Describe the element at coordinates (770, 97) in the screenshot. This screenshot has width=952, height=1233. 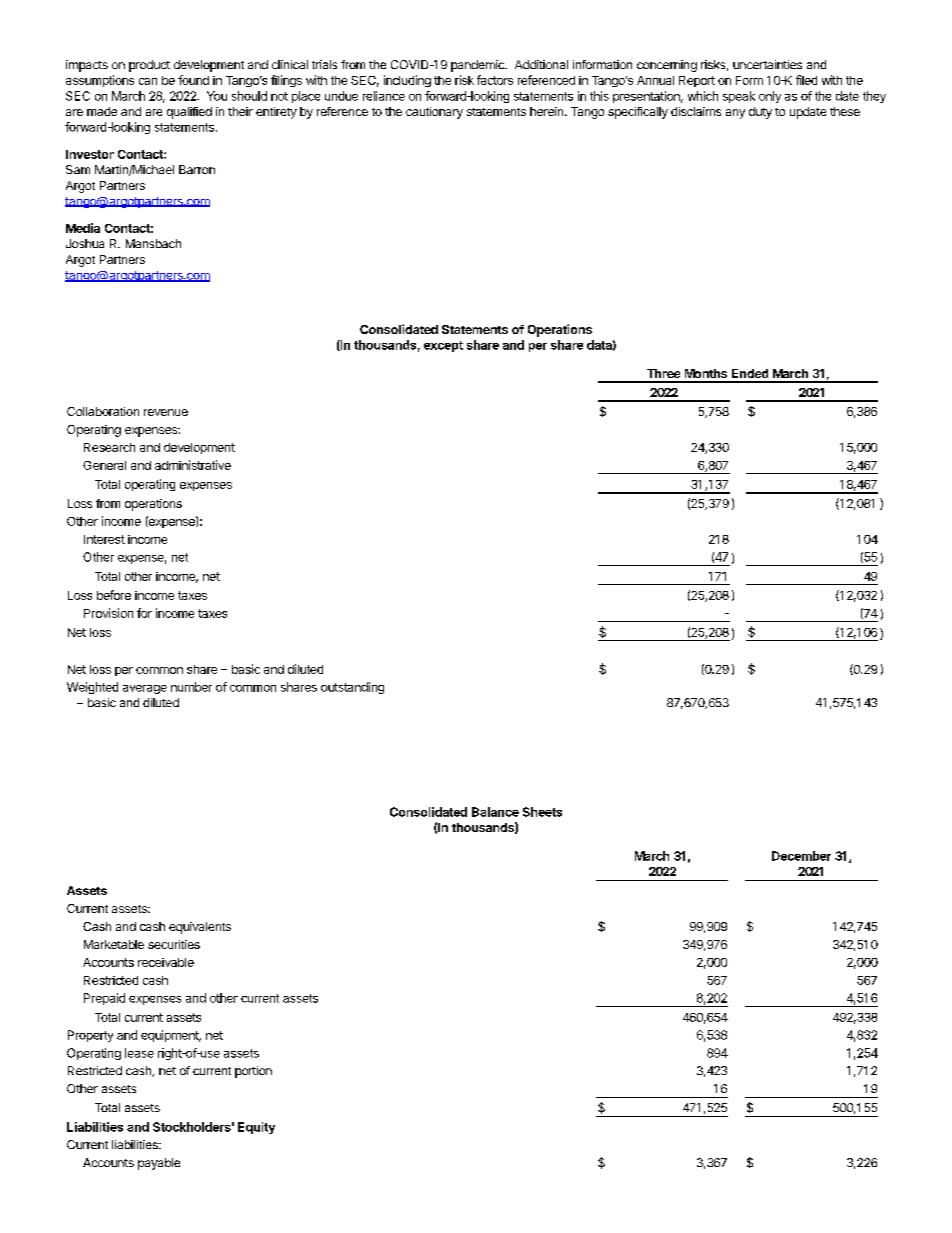
I see `only` at that location.
